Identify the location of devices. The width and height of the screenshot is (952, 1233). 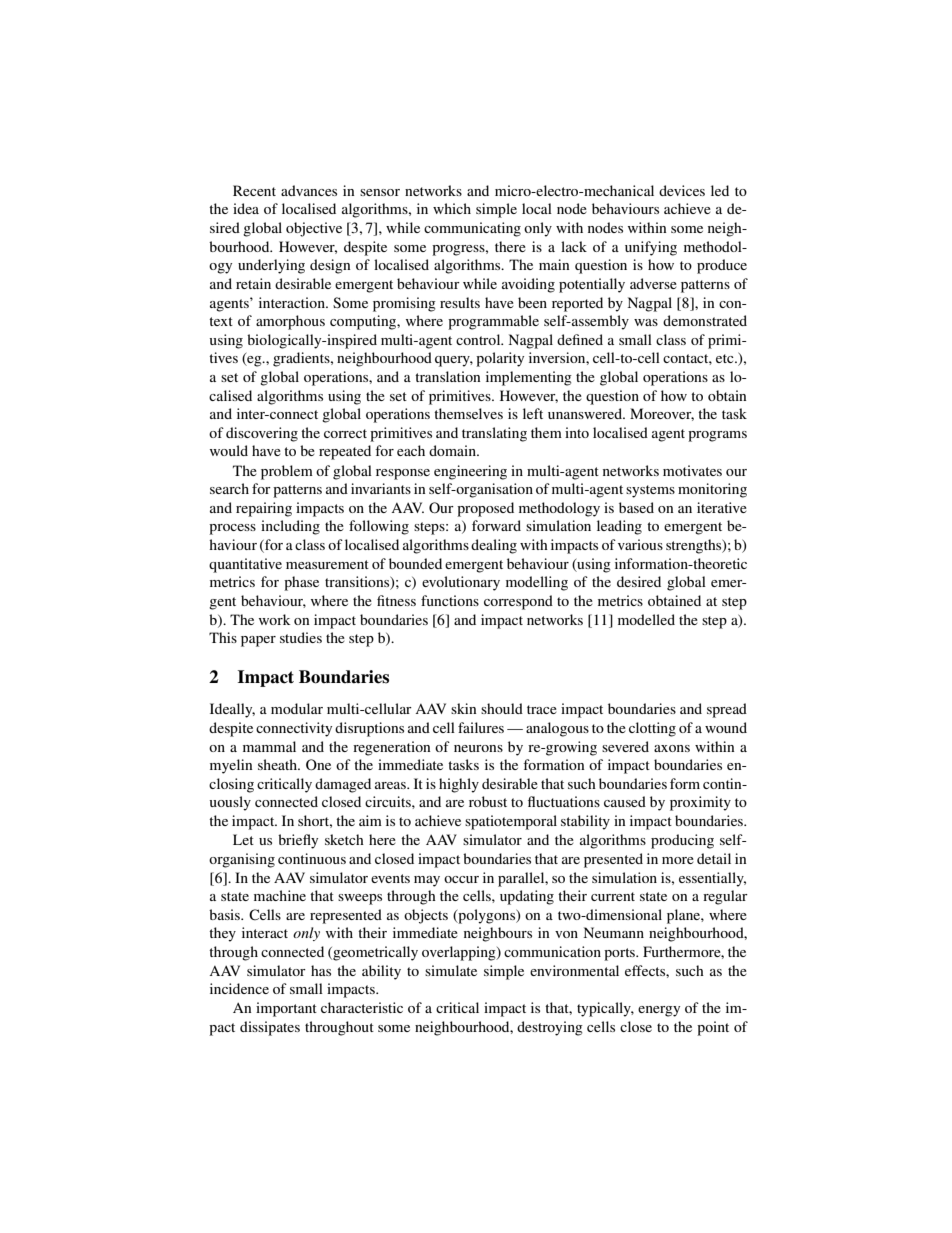
(682, 190).
